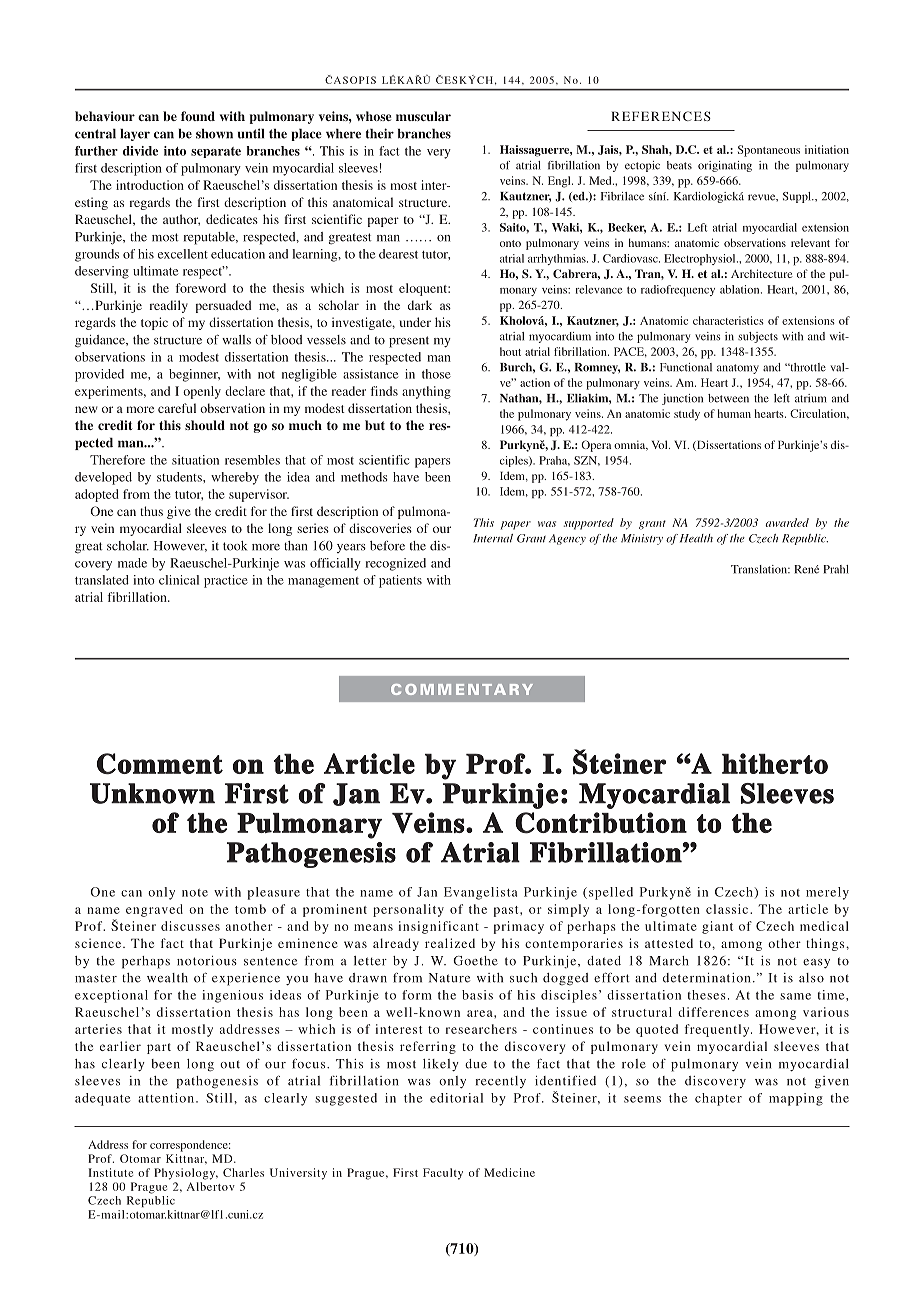  I want to click on clinical, so click(179, 580).
